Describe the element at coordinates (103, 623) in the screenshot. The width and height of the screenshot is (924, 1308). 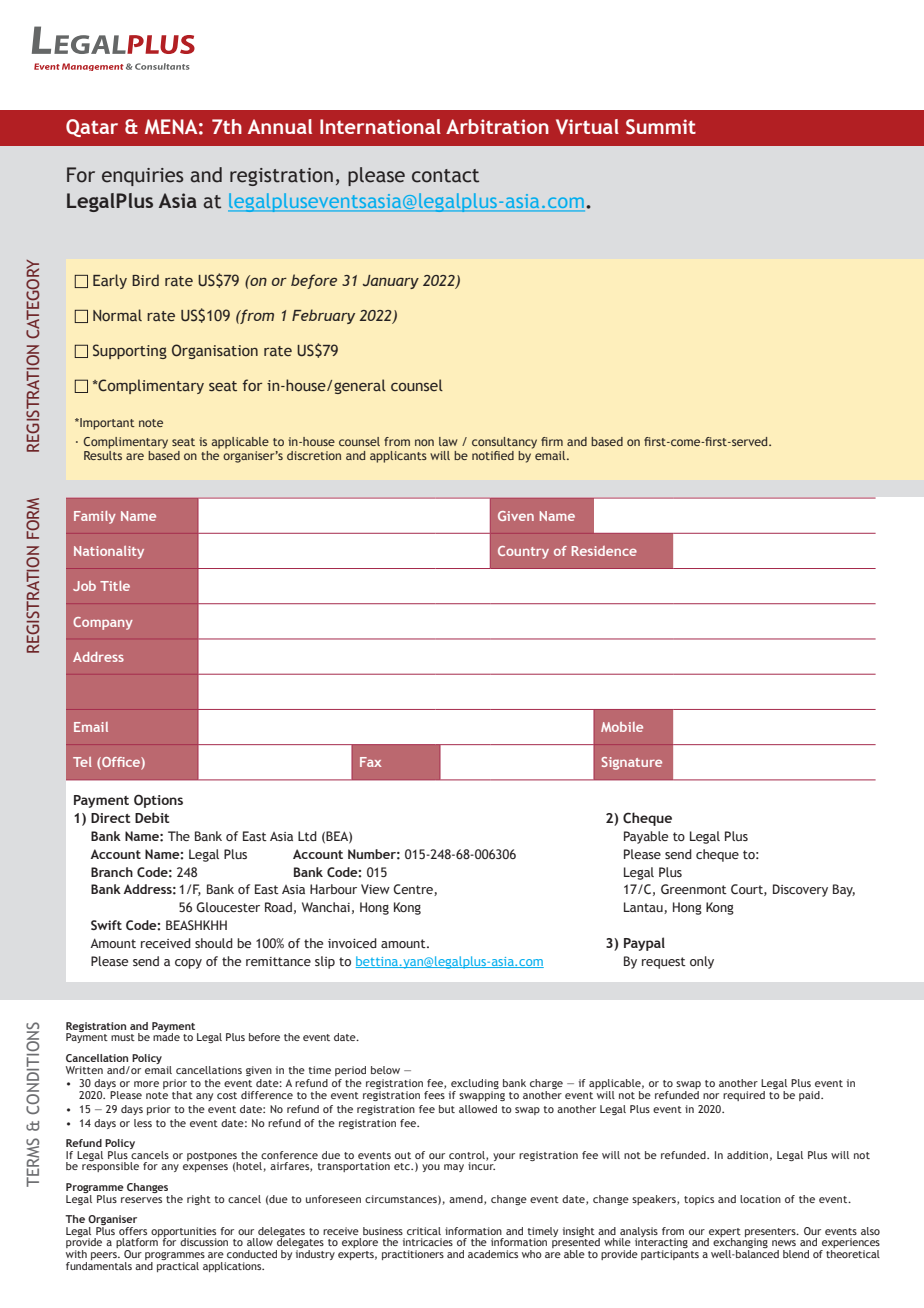
I see `Company` at that location.
